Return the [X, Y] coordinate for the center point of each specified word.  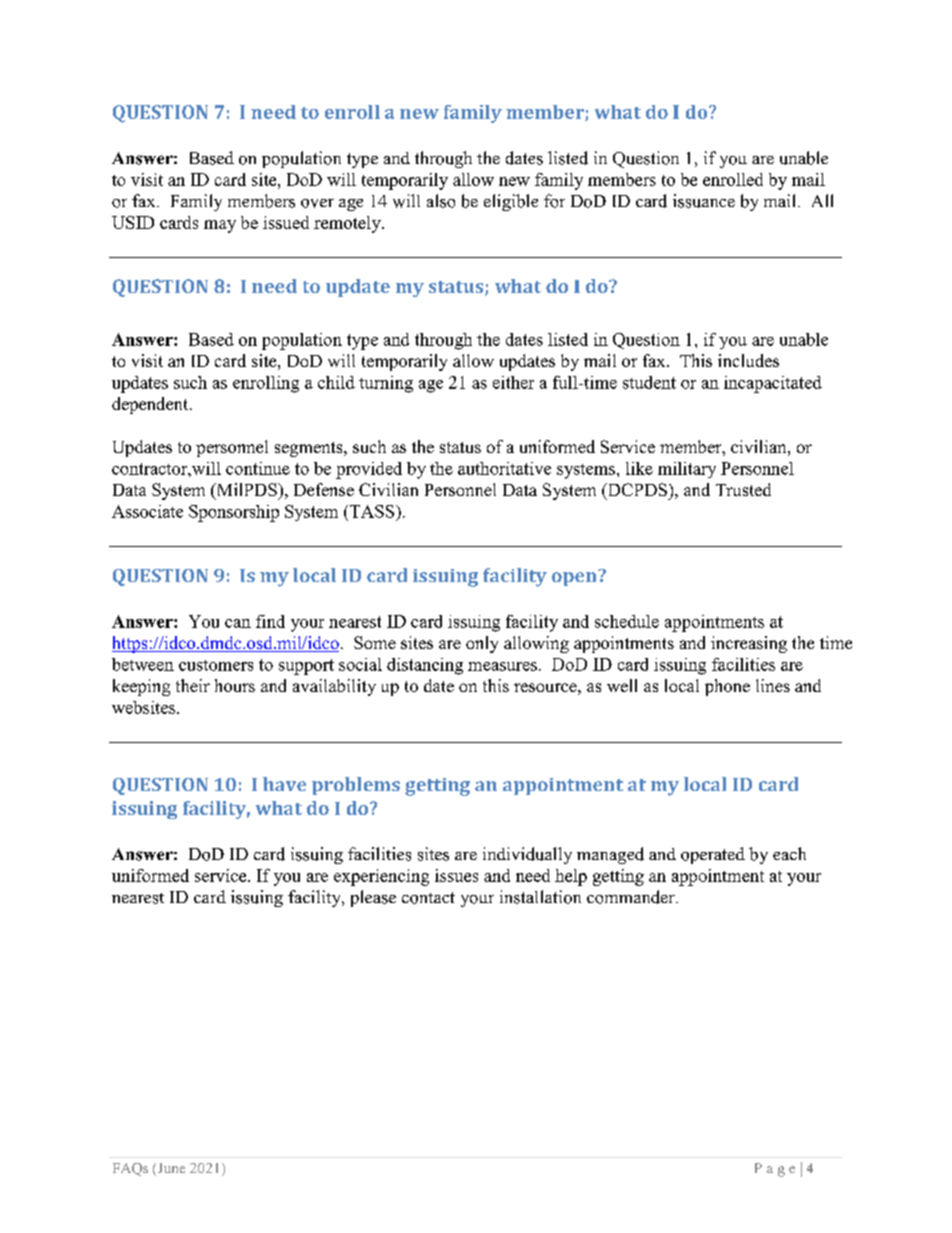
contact [428, 898]
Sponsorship [234, 513]
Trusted [743, 489]
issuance [704, 201]
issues [456, 875]
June [170, 1169]
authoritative [504, 468]
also [441, 201]
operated [713, 855]
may [220, 226]
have [284, 784]
